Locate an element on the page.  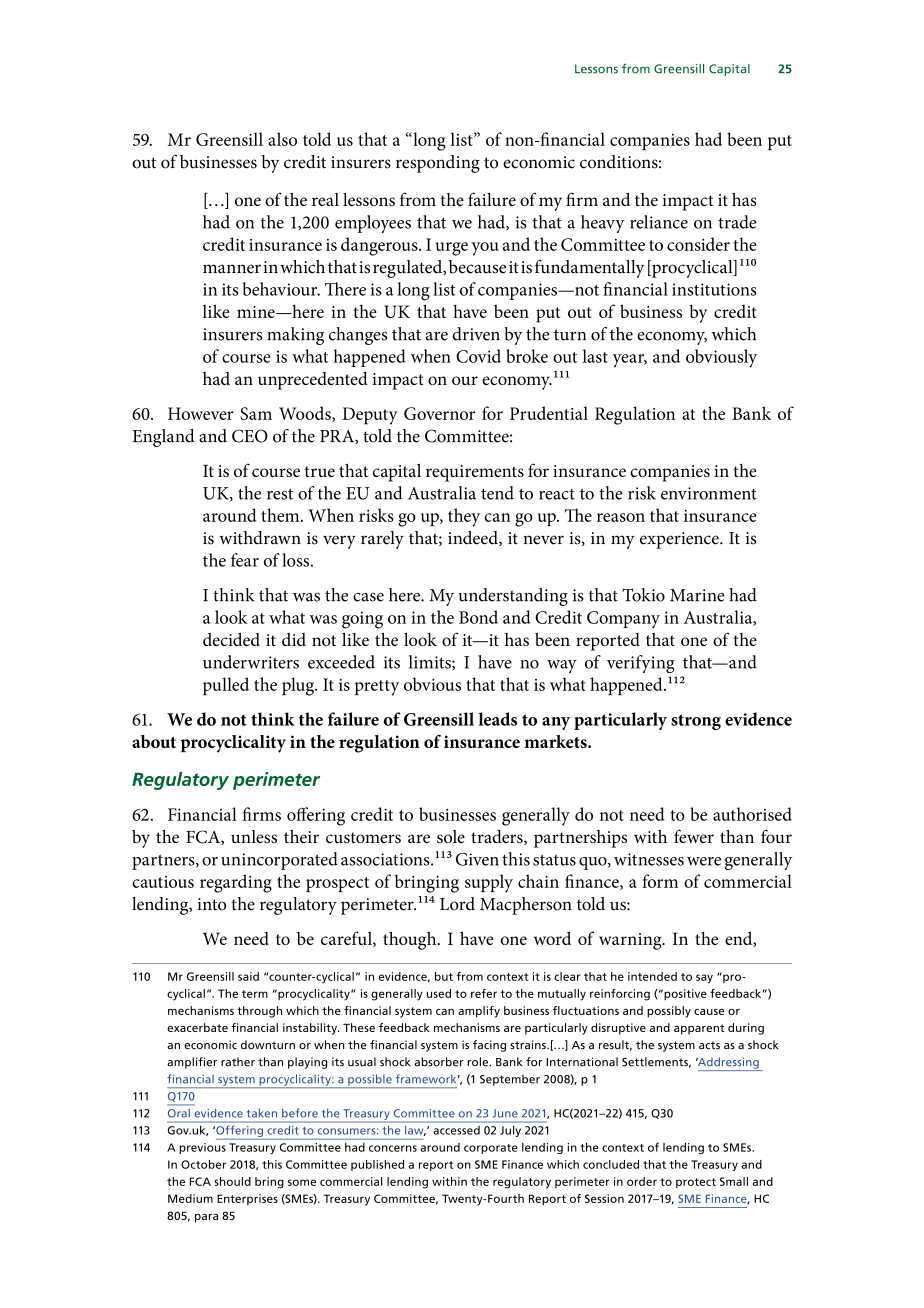
responding is located at coordinates (438, 164).
